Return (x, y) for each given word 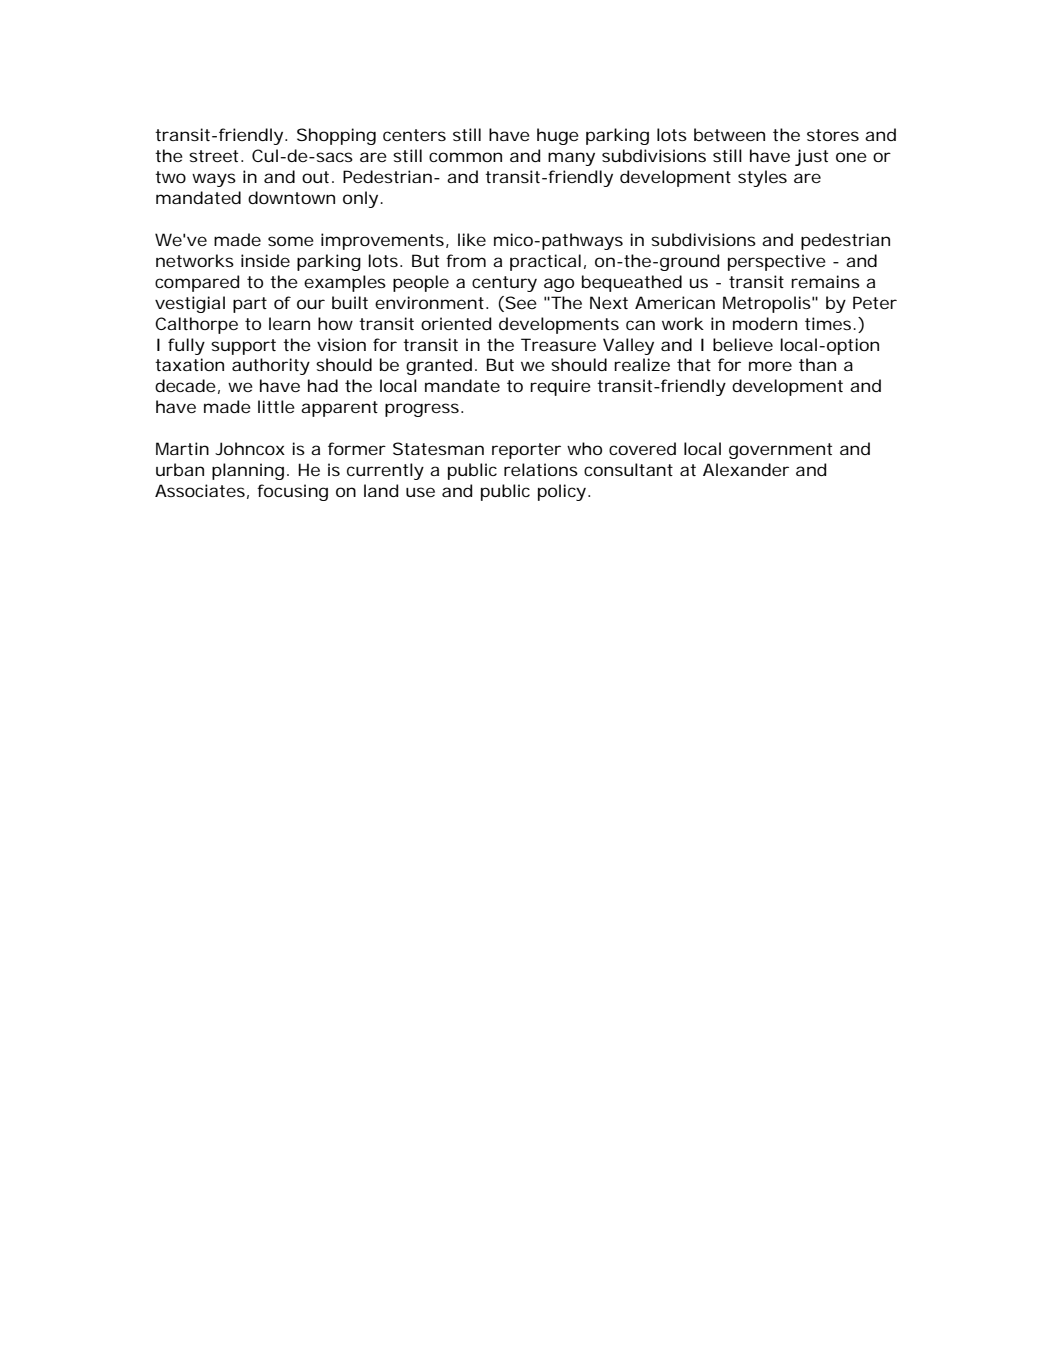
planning (248, 471)
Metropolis (768, 304)
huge (558, 136)
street (215, 156)
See (520, 302)
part (250, 305)
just (811, 157)
